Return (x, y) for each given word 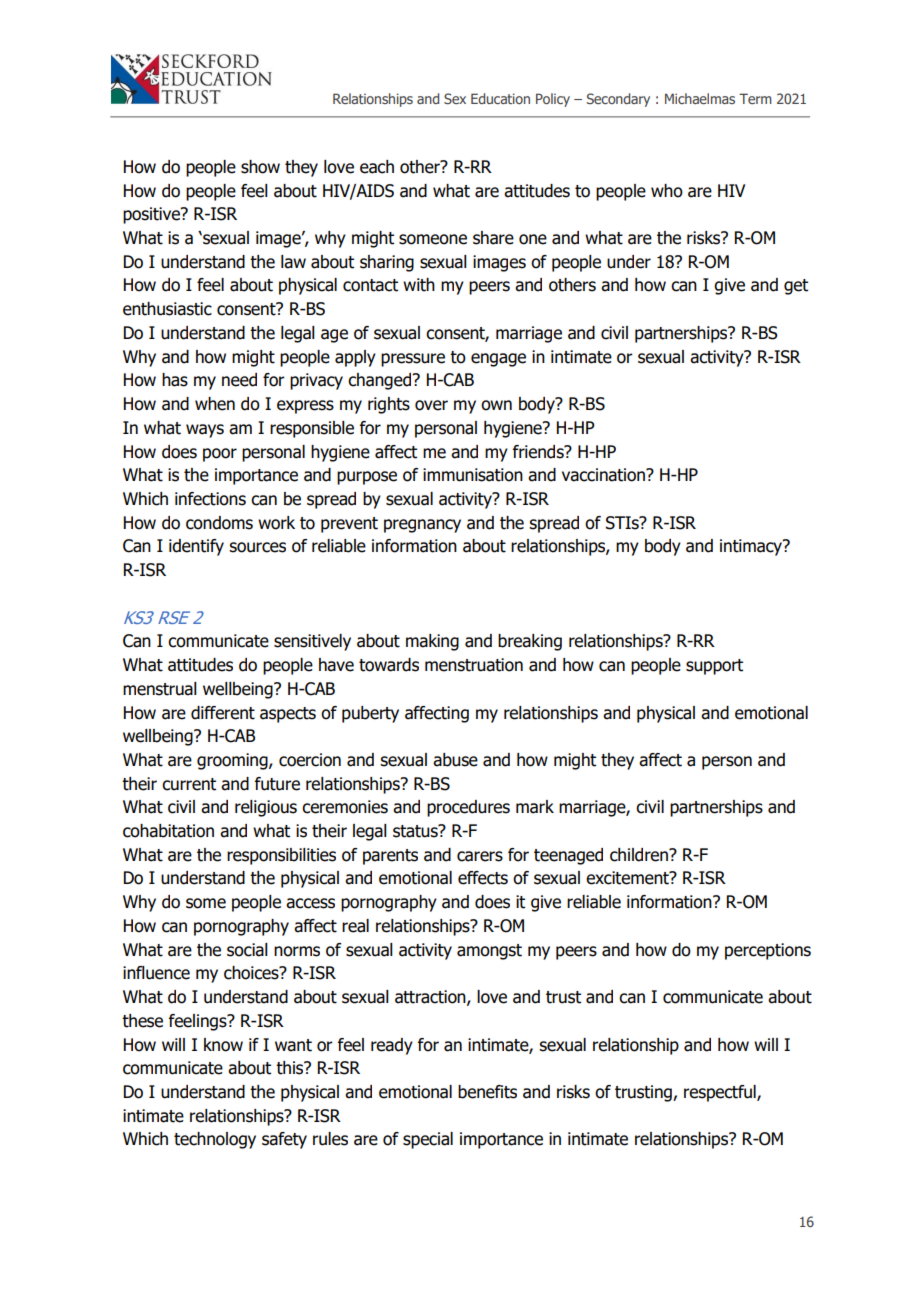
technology (215, 1140)
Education (500, 98)
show (260, 167)
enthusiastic (167, 309)
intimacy (752, 547)
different (223, 713)
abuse (455, 760)
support (714, 667)
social (247, 950)
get (796, 287)
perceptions (768, 951)
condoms (219, 523)
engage (498, 360)
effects (483, 878)
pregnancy (422, 526)
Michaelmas (700, 98)
